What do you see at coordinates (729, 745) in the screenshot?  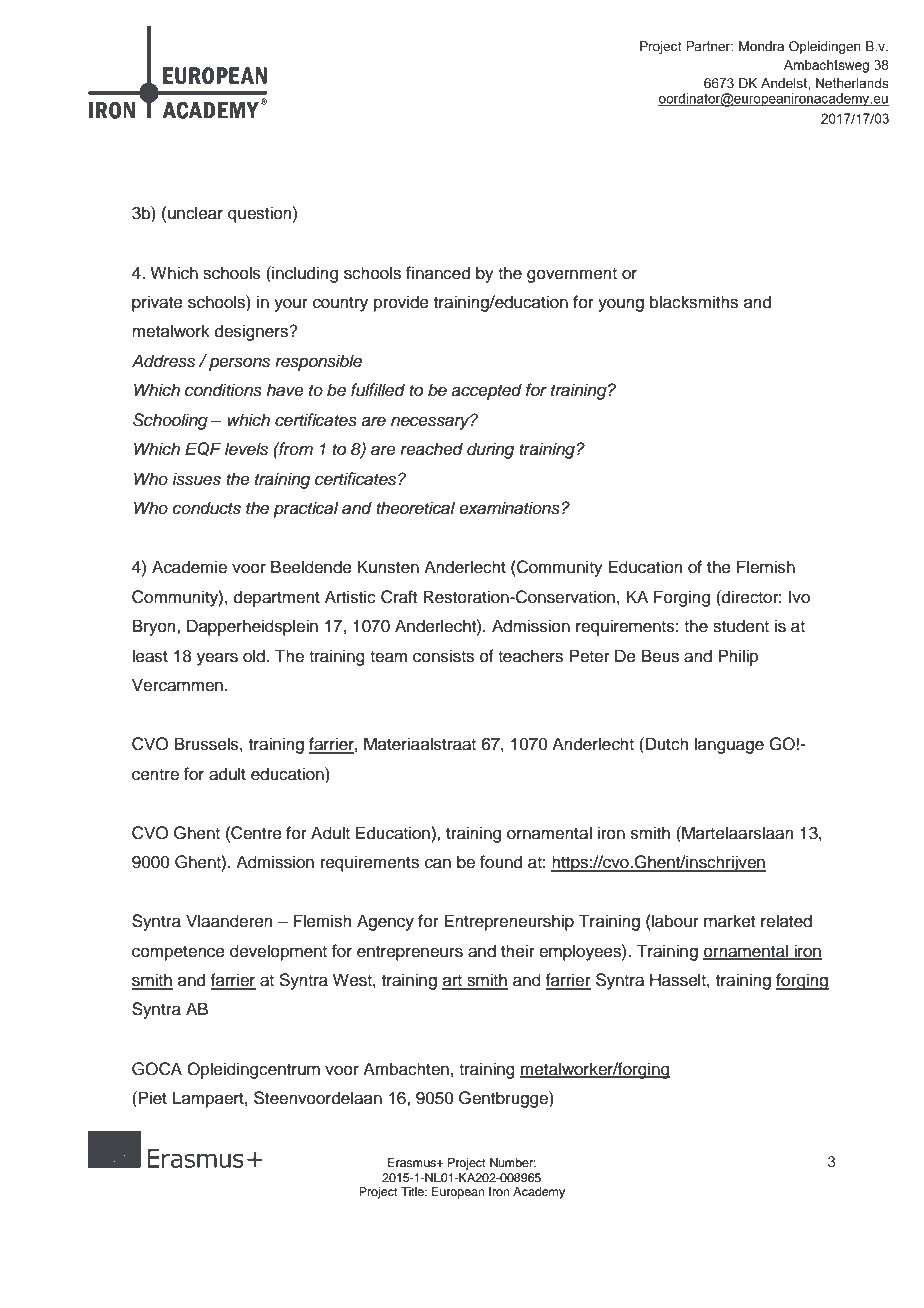 I see `language` at bounding box center [729, 745].
